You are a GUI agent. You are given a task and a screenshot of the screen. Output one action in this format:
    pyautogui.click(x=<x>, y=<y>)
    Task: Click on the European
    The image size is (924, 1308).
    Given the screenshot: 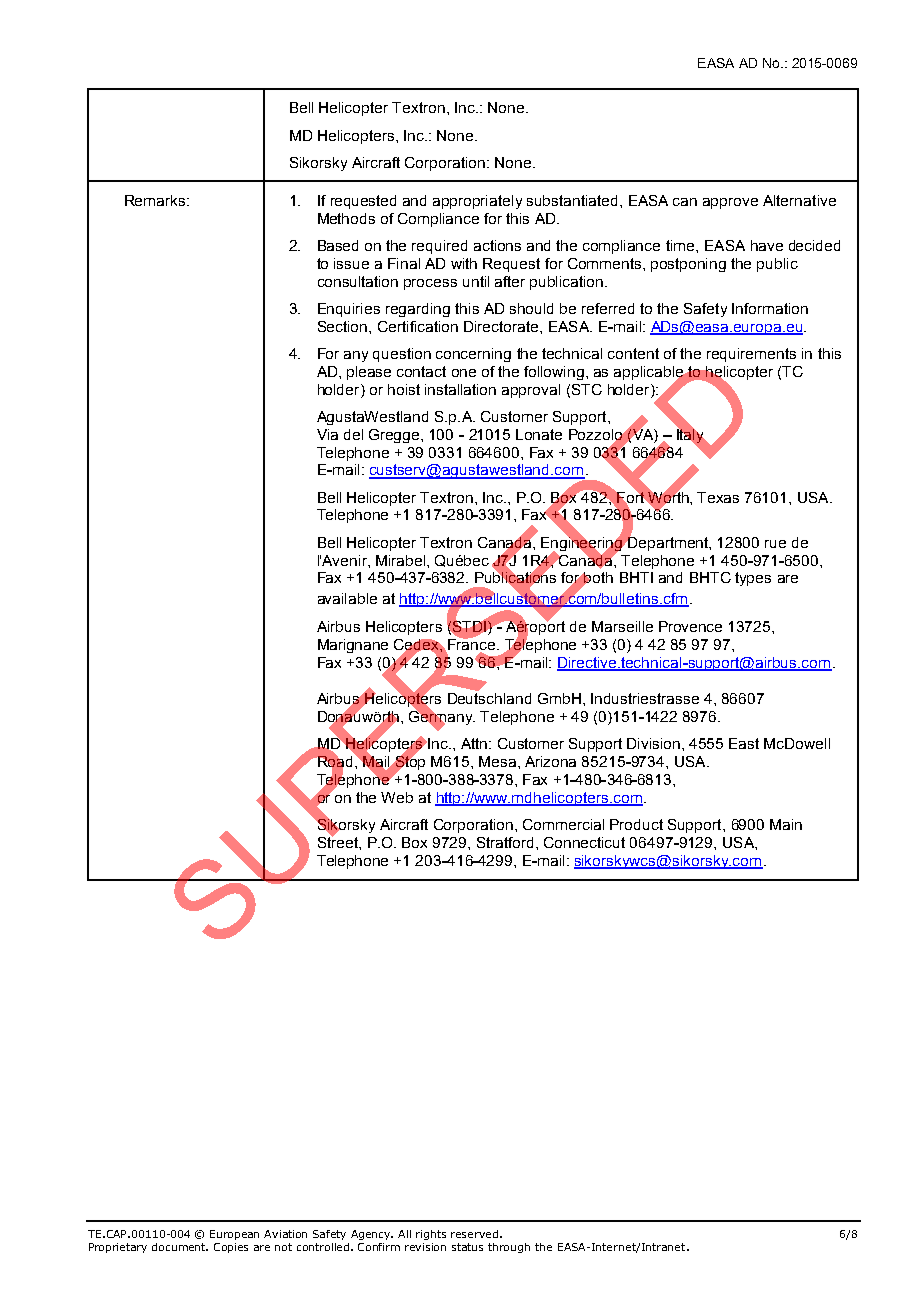 What is the action you would take?
    pyautogui.click(x=234, y=1235)
